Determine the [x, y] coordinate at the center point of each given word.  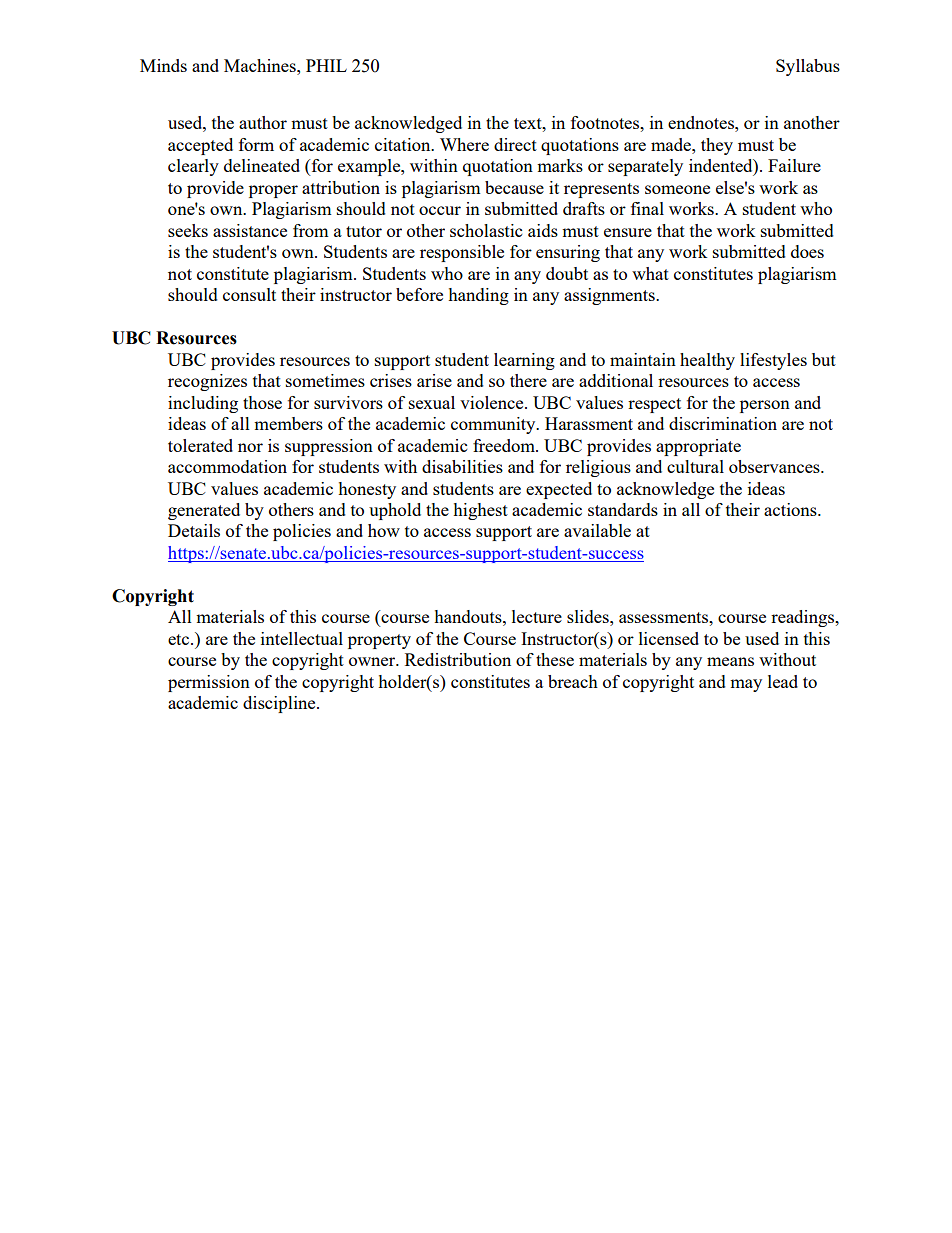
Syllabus [808, 67]
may [746, 685]
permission [209, 683]
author [263, 122]
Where [464, 144]
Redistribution [458, 659]
